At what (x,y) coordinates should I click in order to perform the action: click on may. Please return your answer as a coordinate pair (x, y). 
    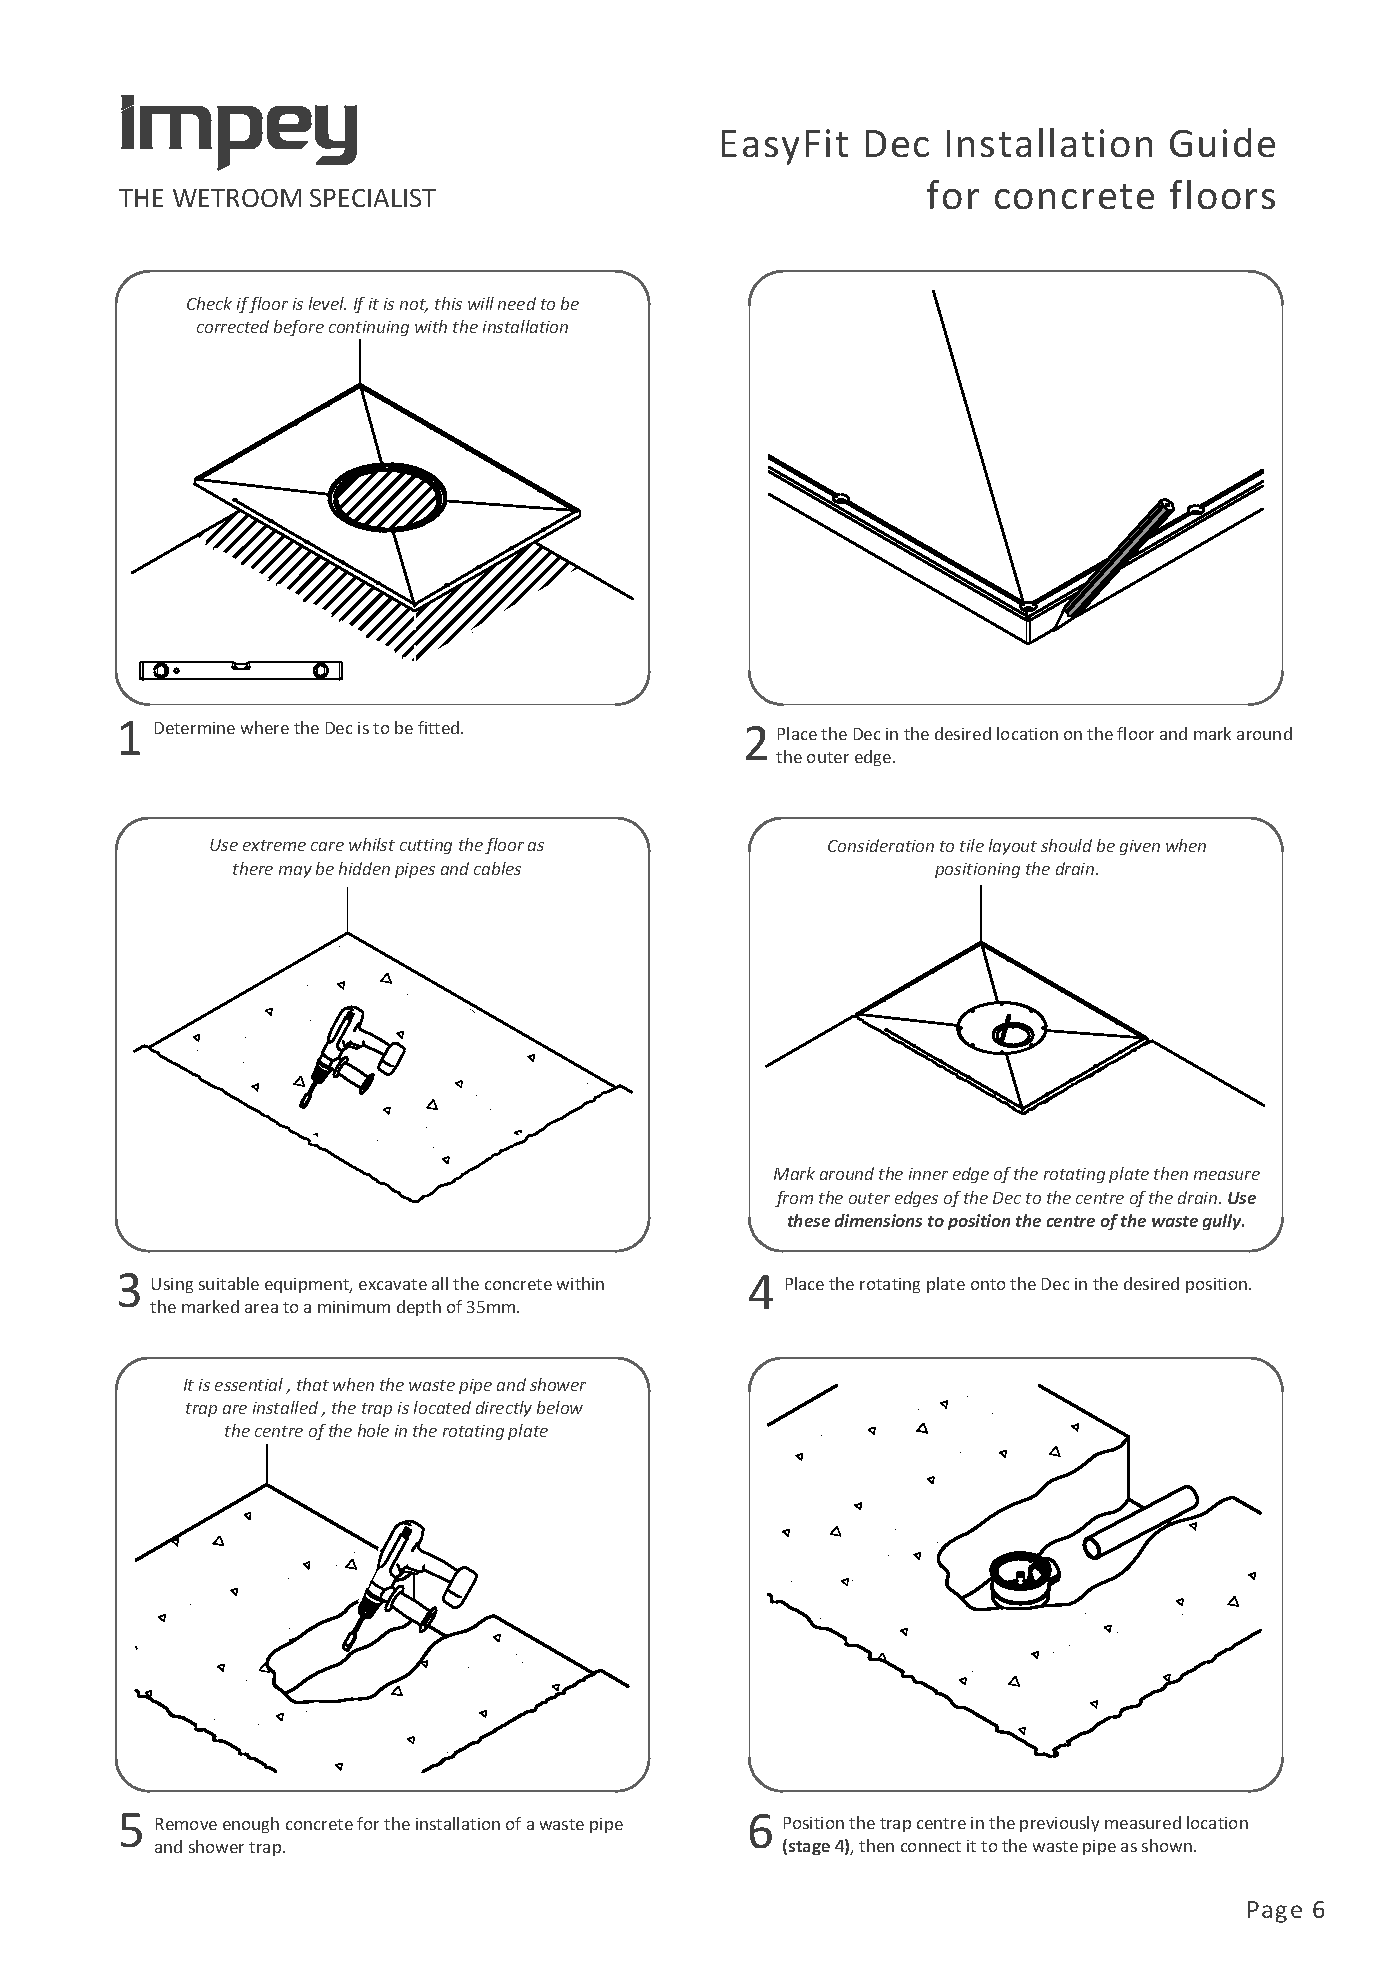
    Looking at the image, I should click on (295, 872).
